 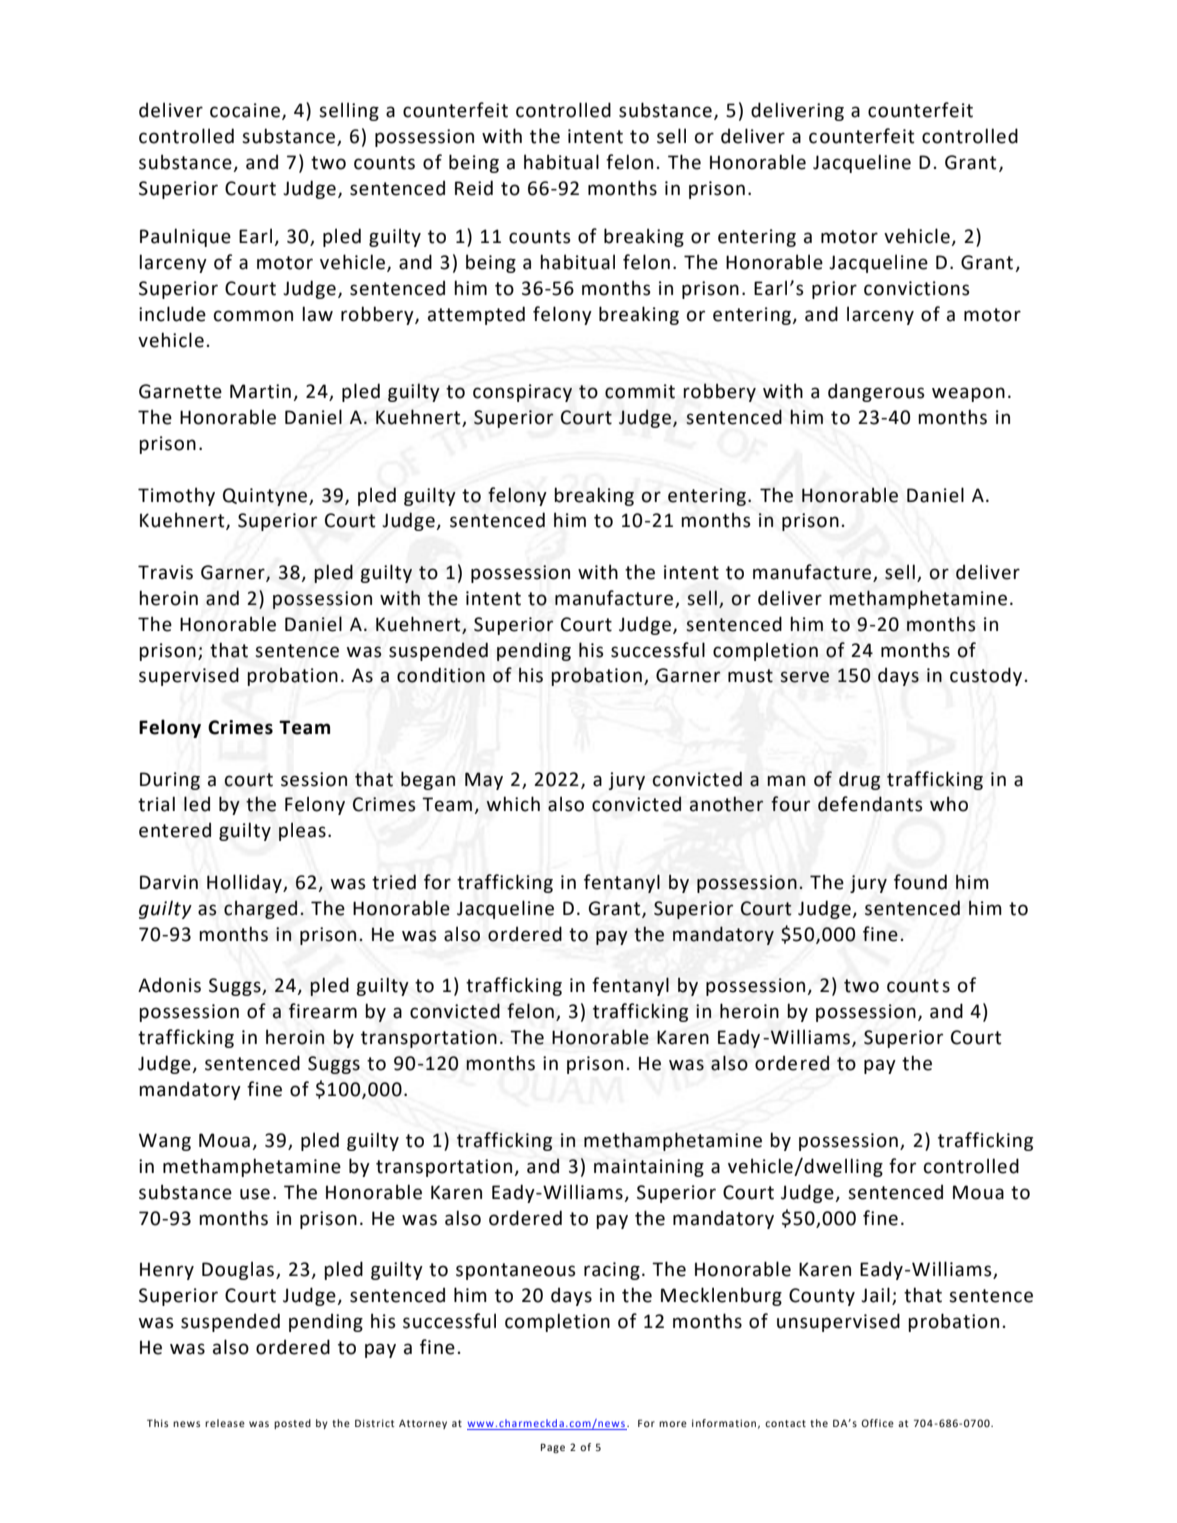 I want to click on maintaining, so click(x=649, y=1168).
